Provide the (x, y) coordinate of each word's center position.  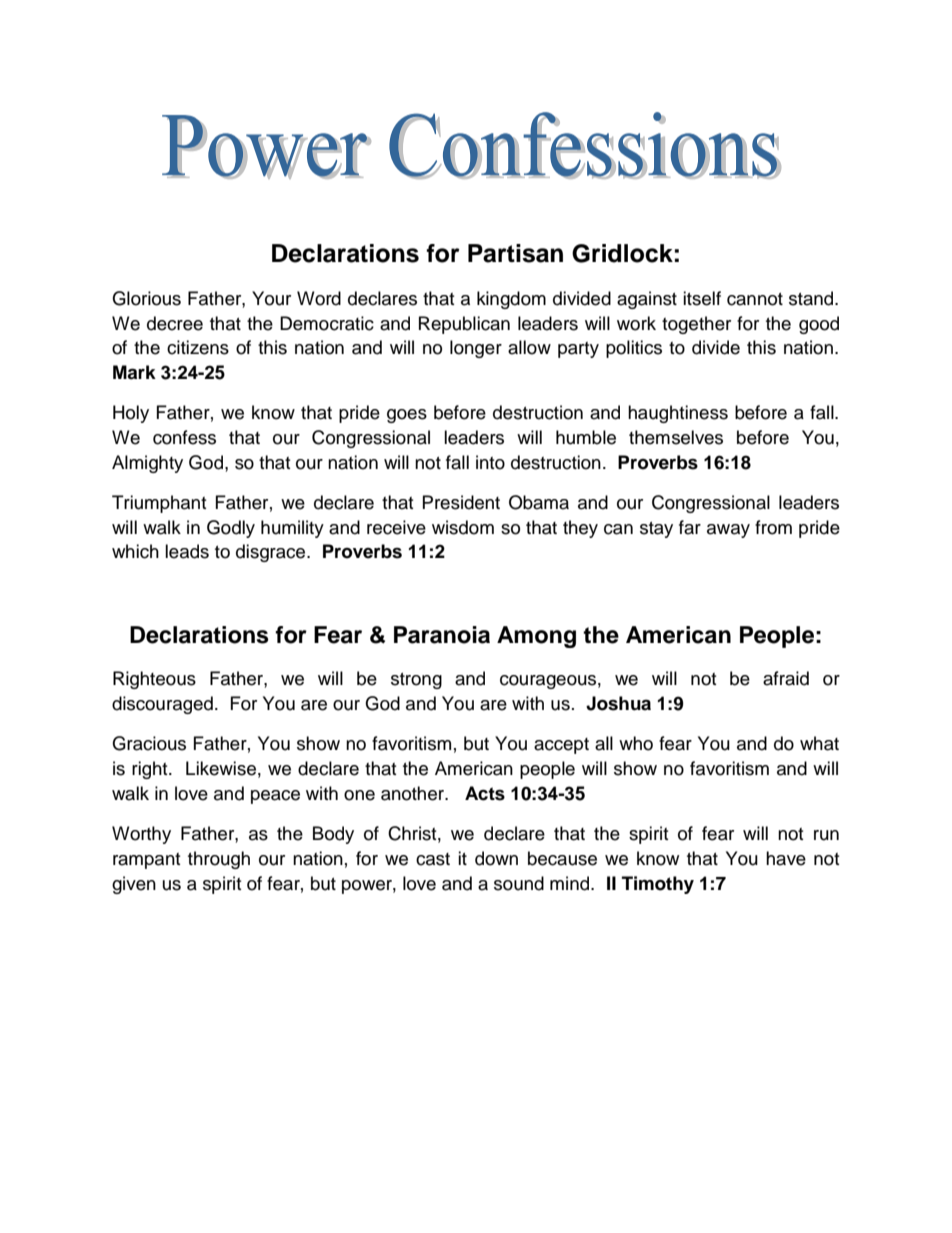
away (728, 531)
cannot (755, 299)
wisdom (463, 527)
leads (187, 551)
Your (271, 298)
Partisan (515, 253)
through (219, 860)
